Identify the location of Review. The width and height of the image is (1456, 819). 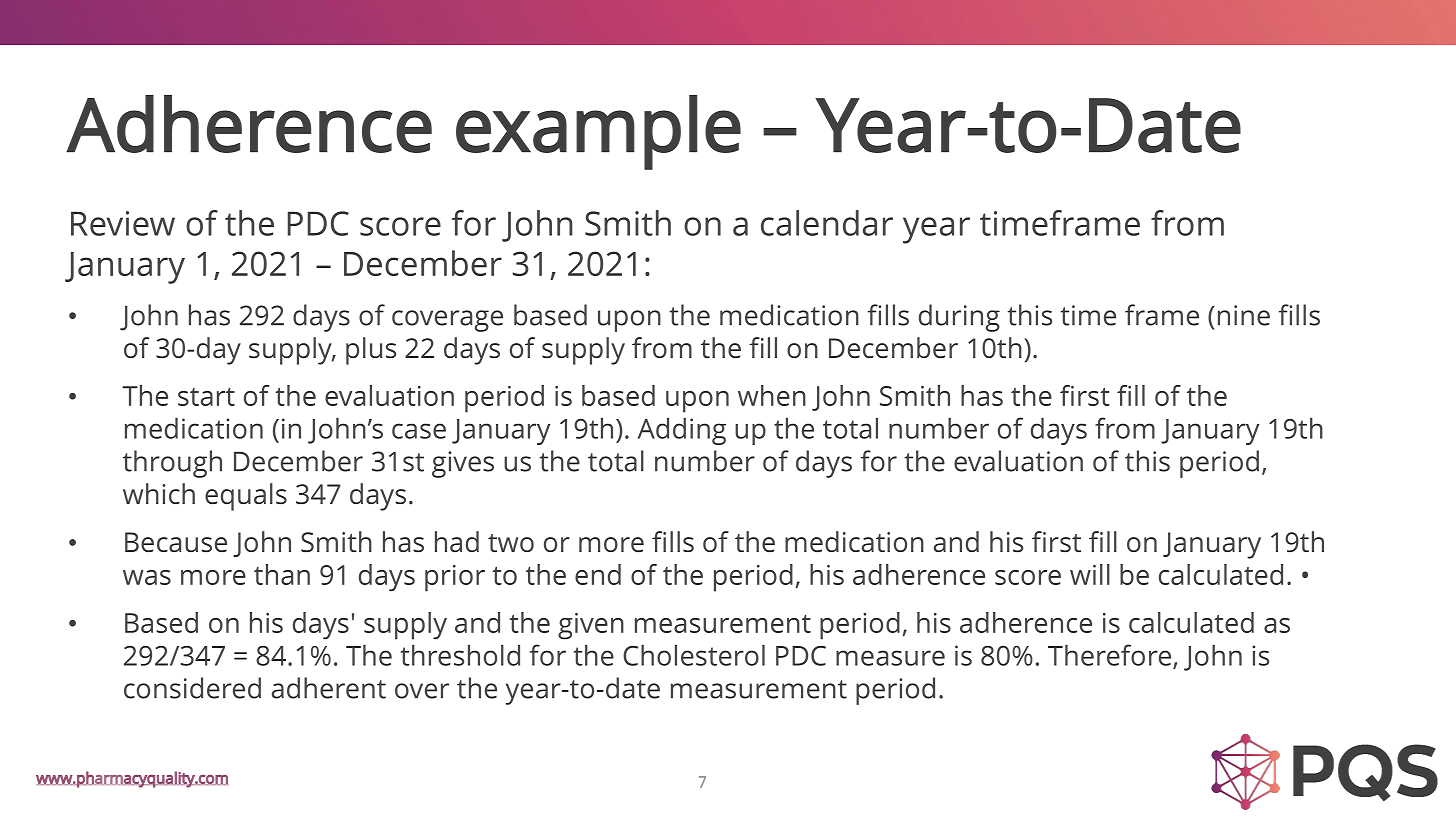
(123, 223).
